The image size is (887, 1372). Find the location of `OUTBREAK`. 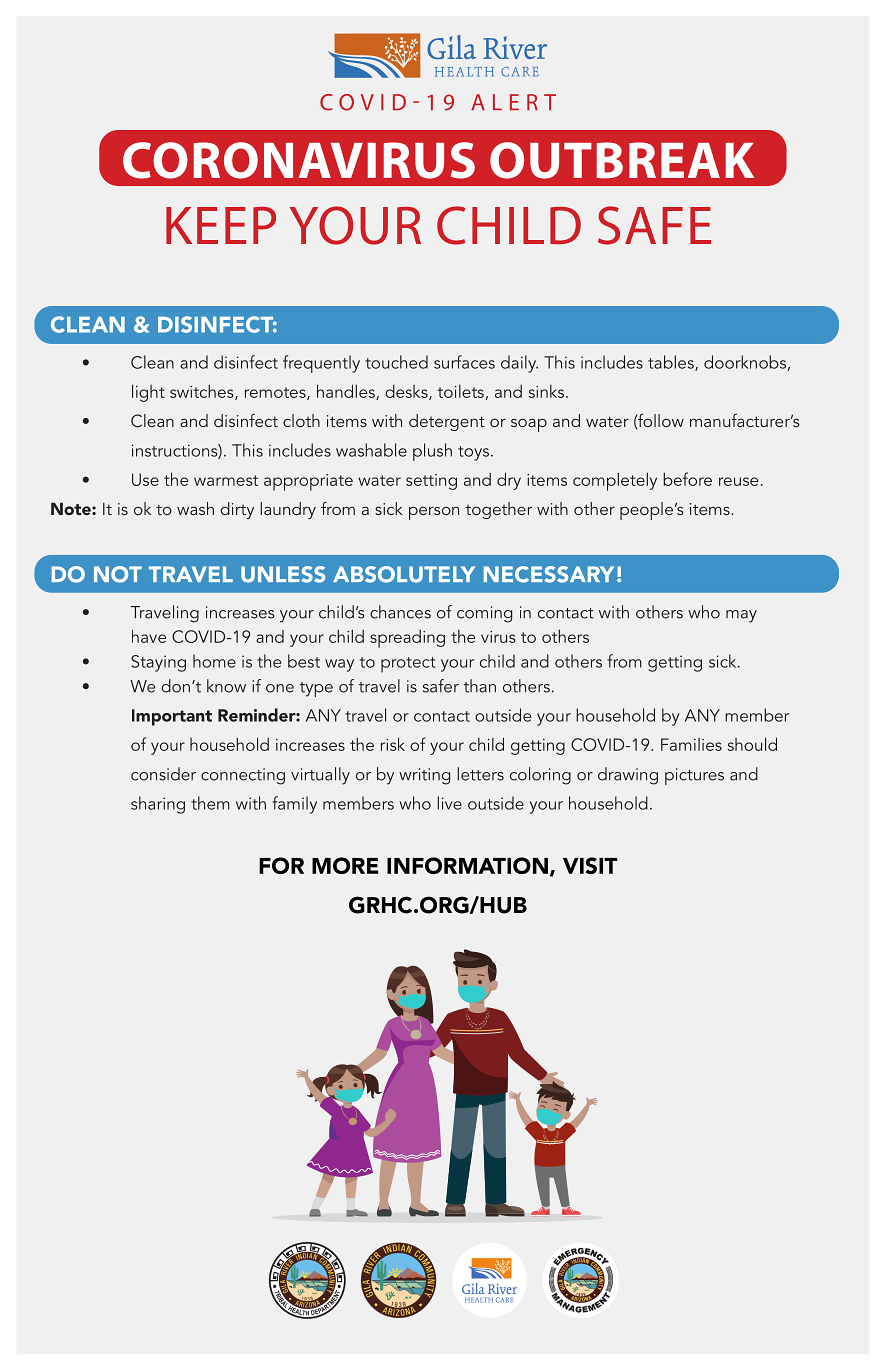

OUTBREAK is located at coordinates (622, 160).
